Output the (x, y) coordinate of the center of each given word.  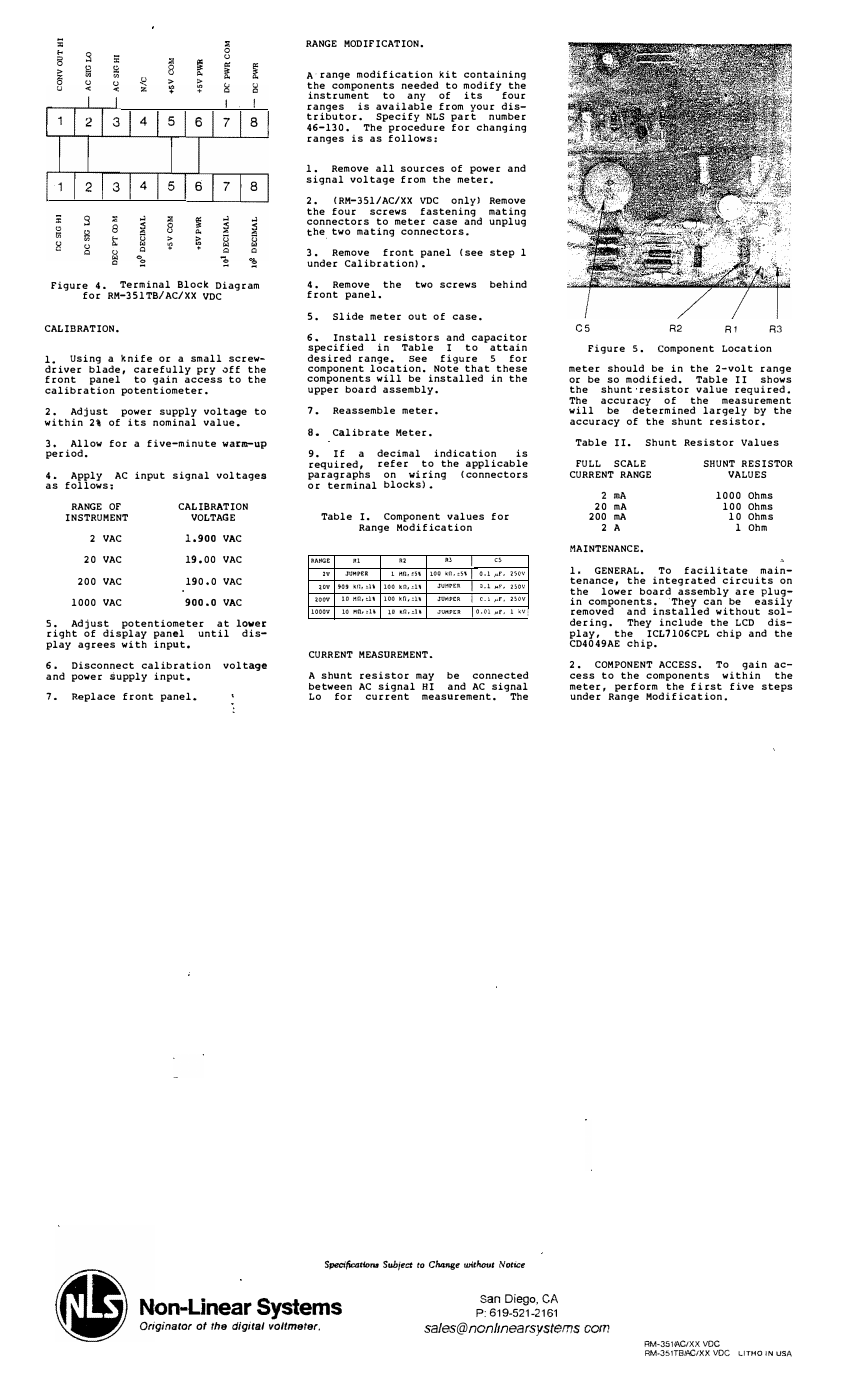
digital (248, 1327)
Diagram (237, 286)
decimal (398, 453)
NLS (435, 116)
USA (784, 1354)
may (425, 678)
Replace (93, 697)
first (706, 687)
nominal (174, 421)
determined (664, 409)
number (507, 116)
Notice (512, 1264)
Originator (166, 1327)
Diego (521, 1301)
